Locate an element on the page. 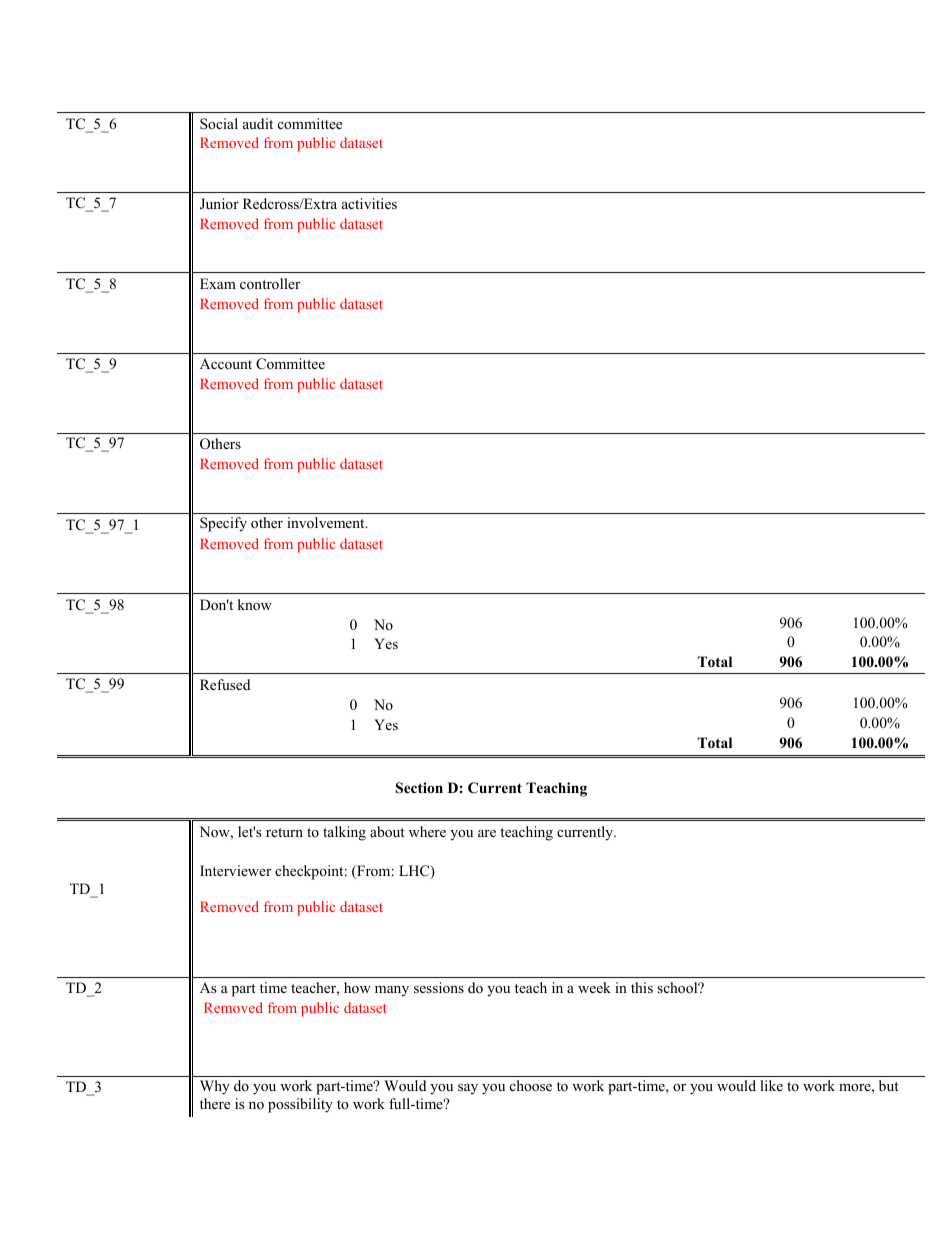  Exam is located at coordinates (218, 283).
